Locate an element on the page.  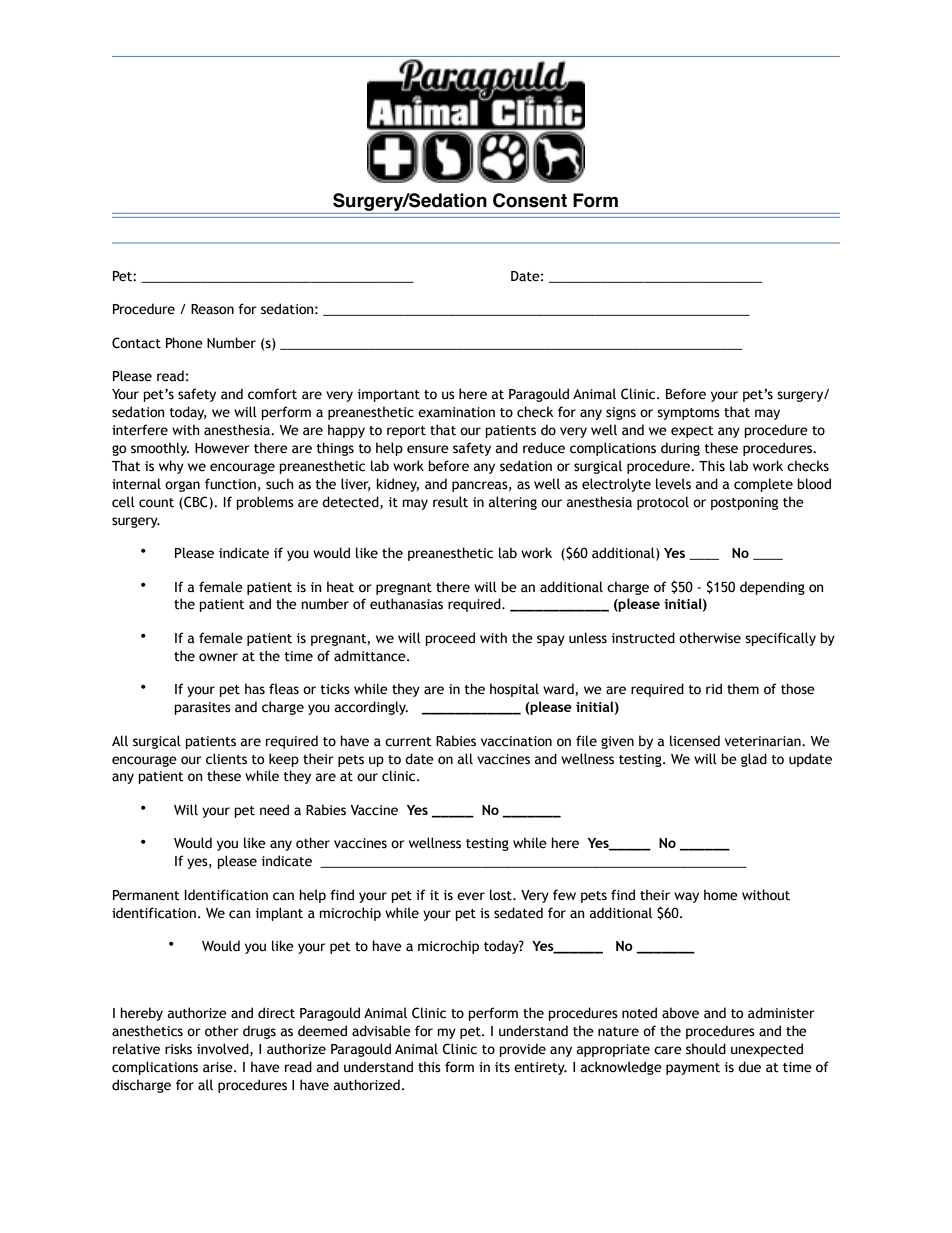
owner is located at coordinates (218, 657).
